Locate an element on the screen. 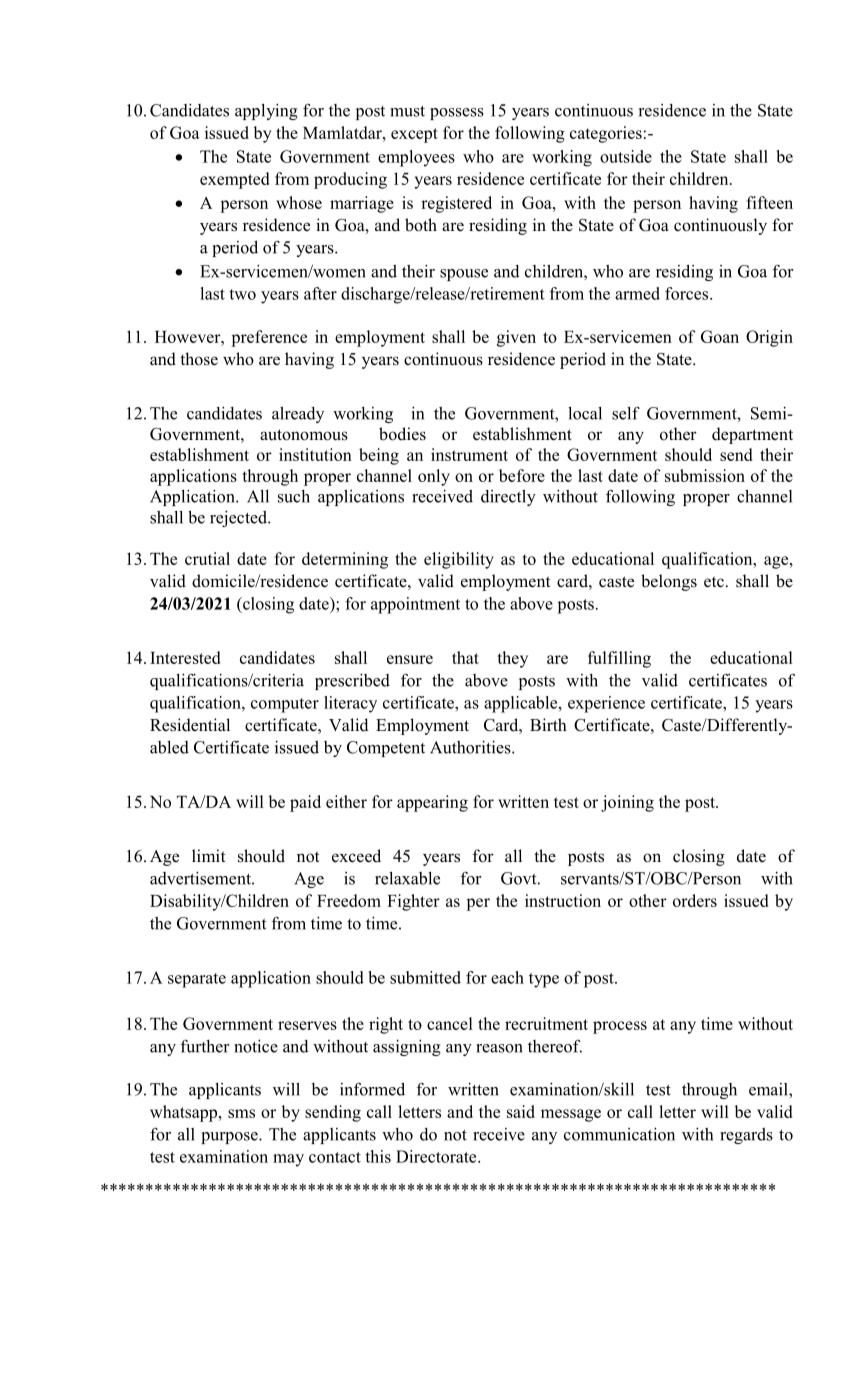 This screenshot has width=849, height=1400. given is located at coordinates (516, 338).
